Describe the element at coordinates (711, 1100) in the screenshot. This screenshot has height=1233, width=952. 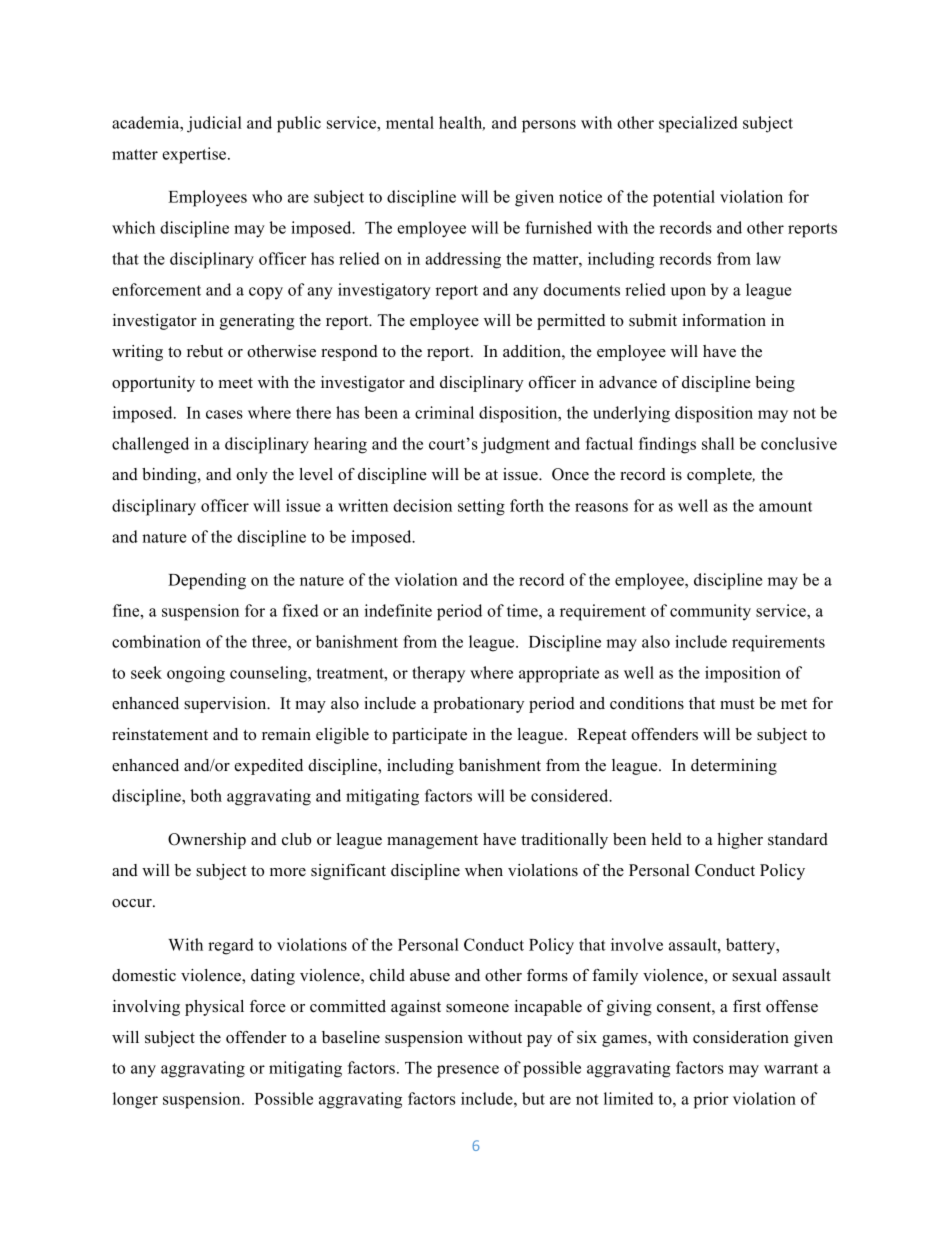
I see `prior` at that location.
